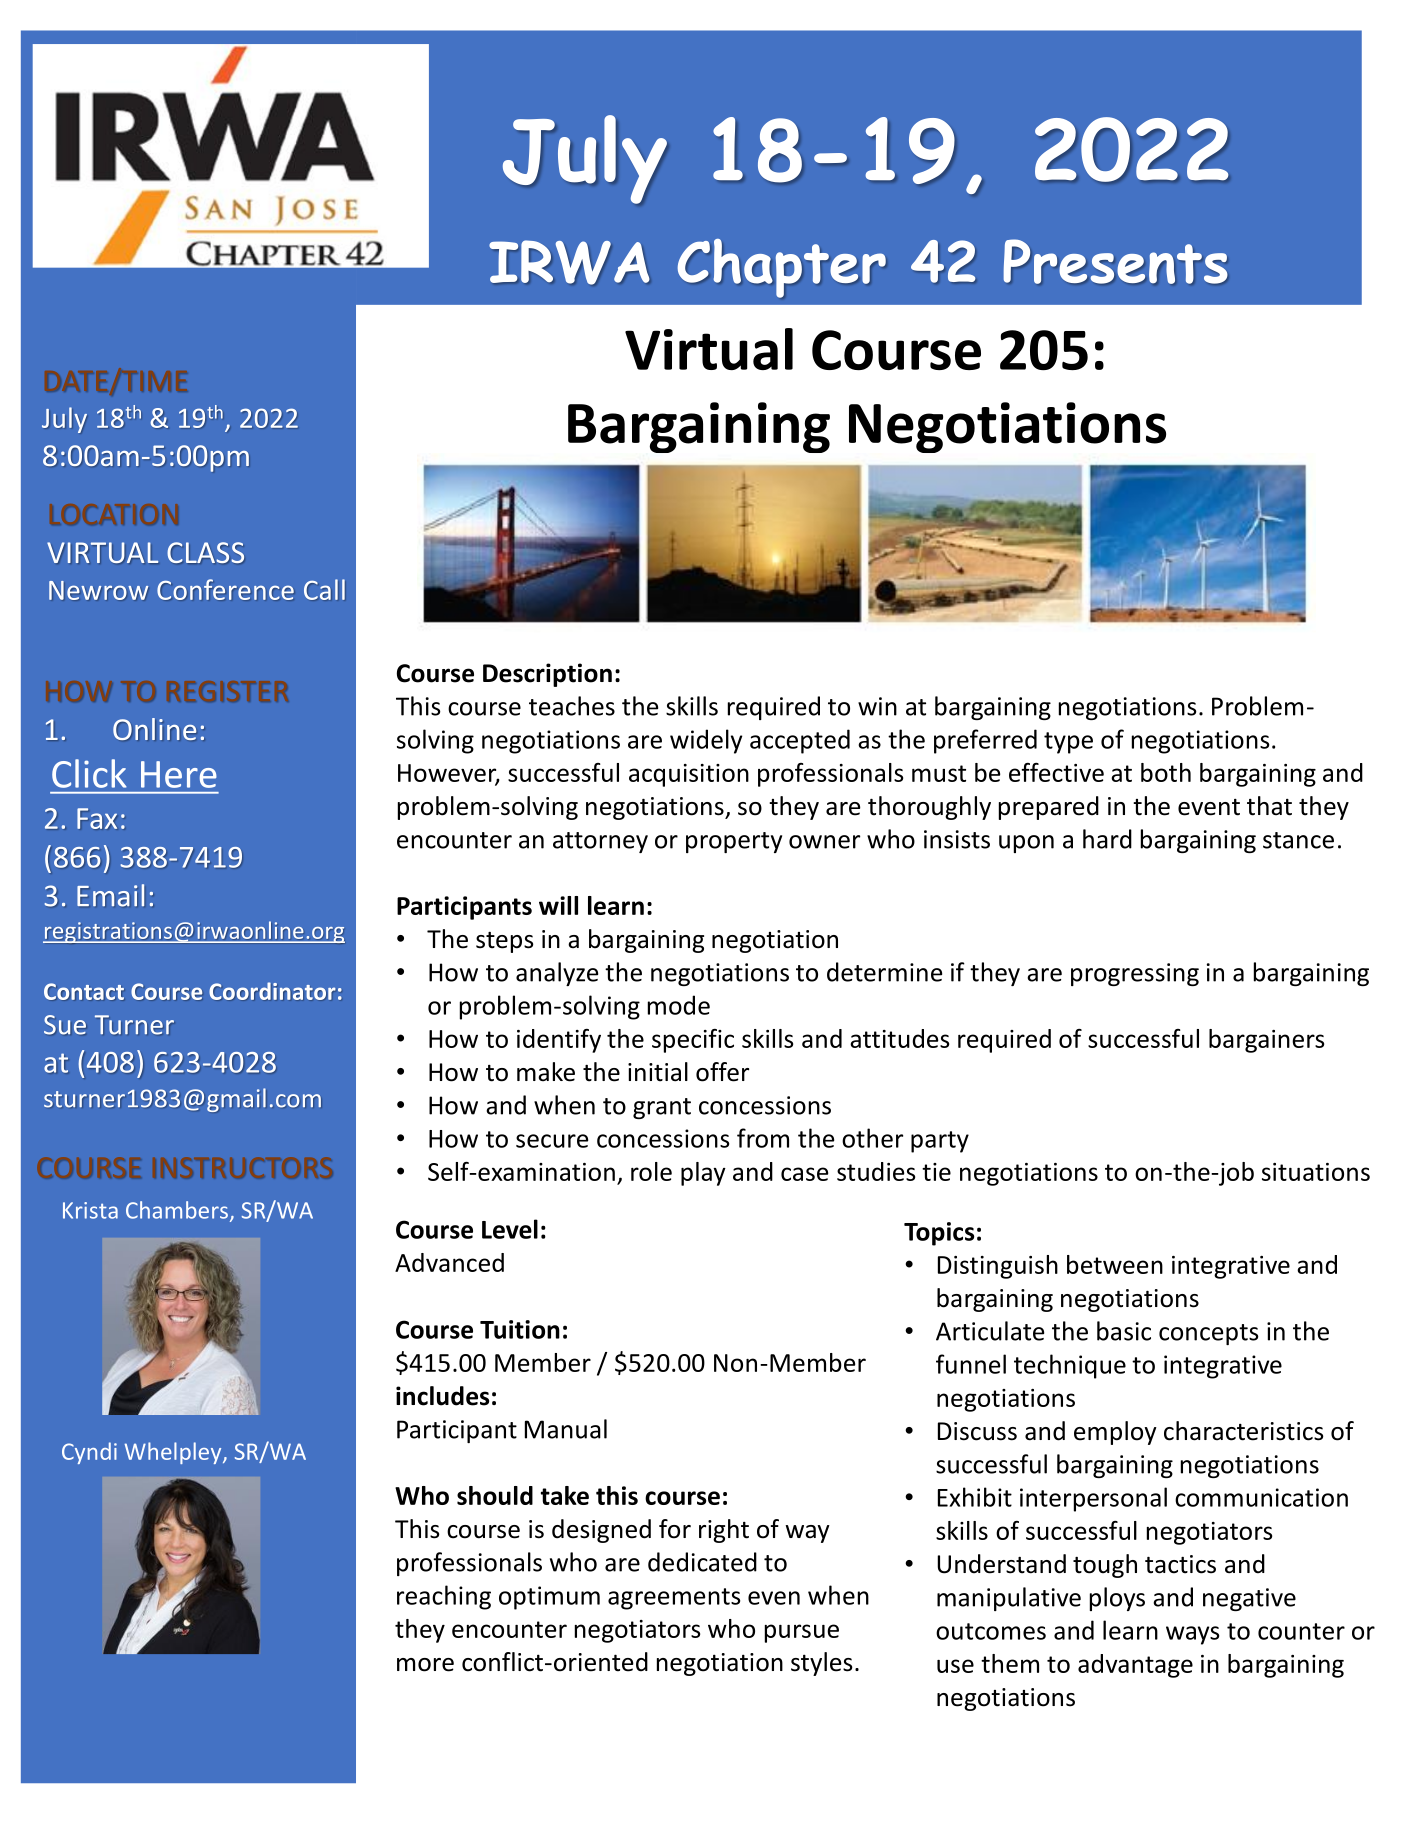  What do you see at coordinates (520, 1329) in the screenshot?
I see `Tuition` at bounding box center [520, 1329].
